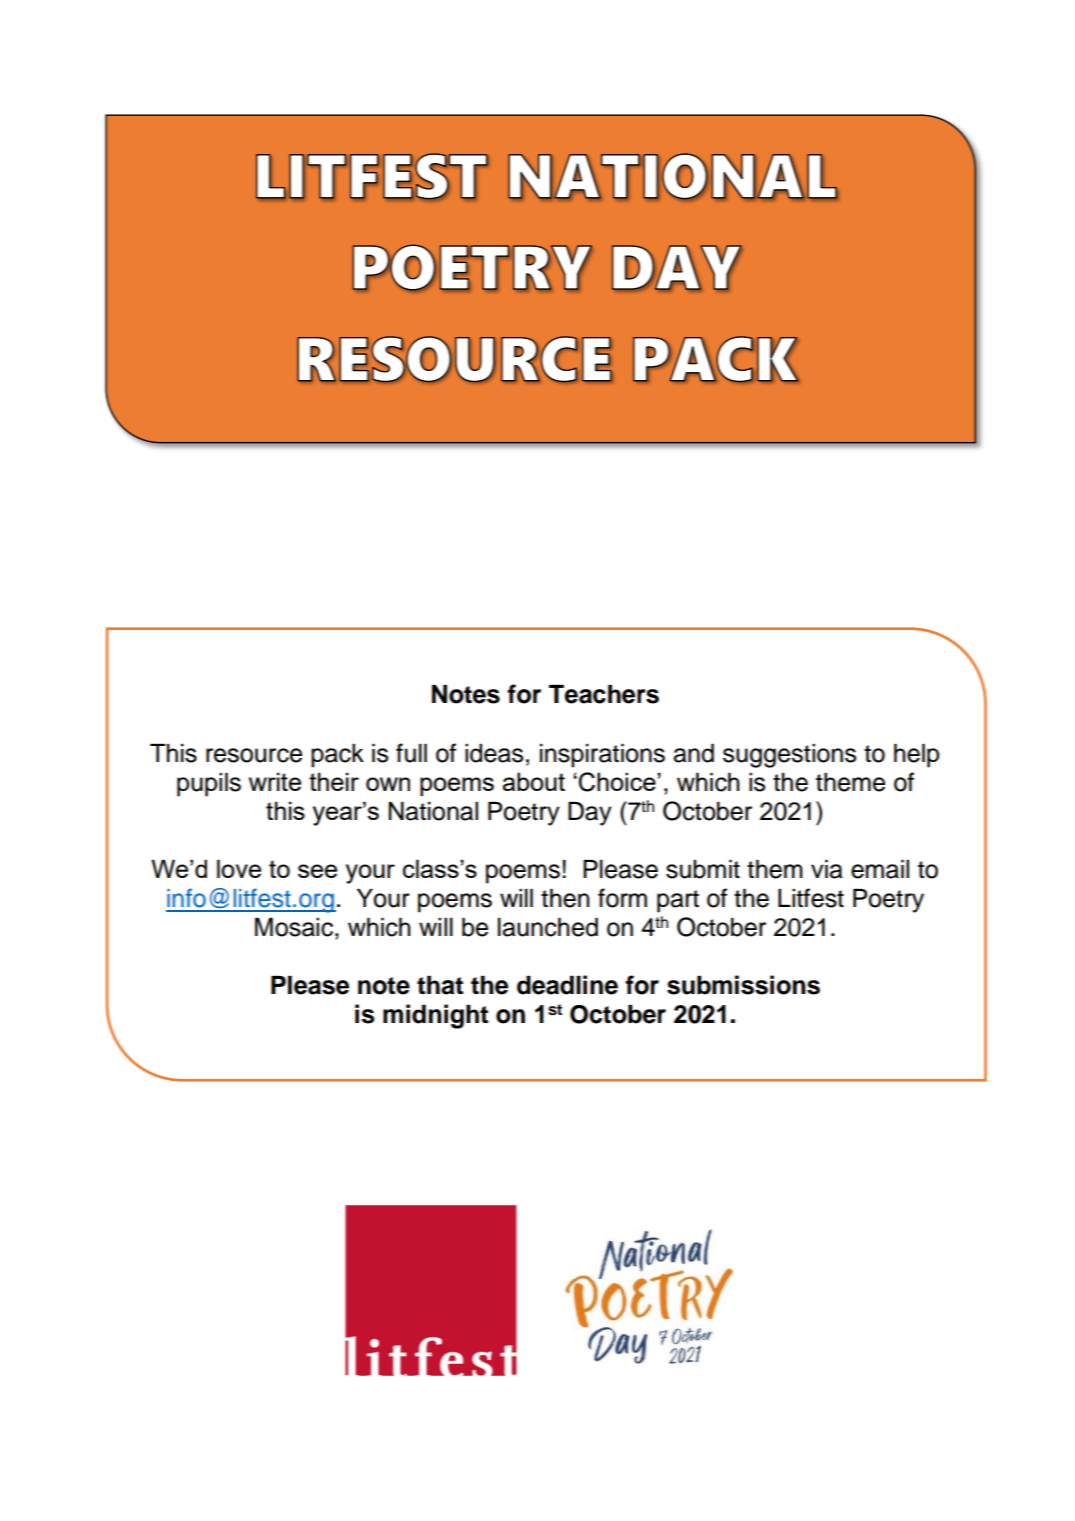  Describe the element at coordinates (565, 898) in the document. I see `then` at that location.
